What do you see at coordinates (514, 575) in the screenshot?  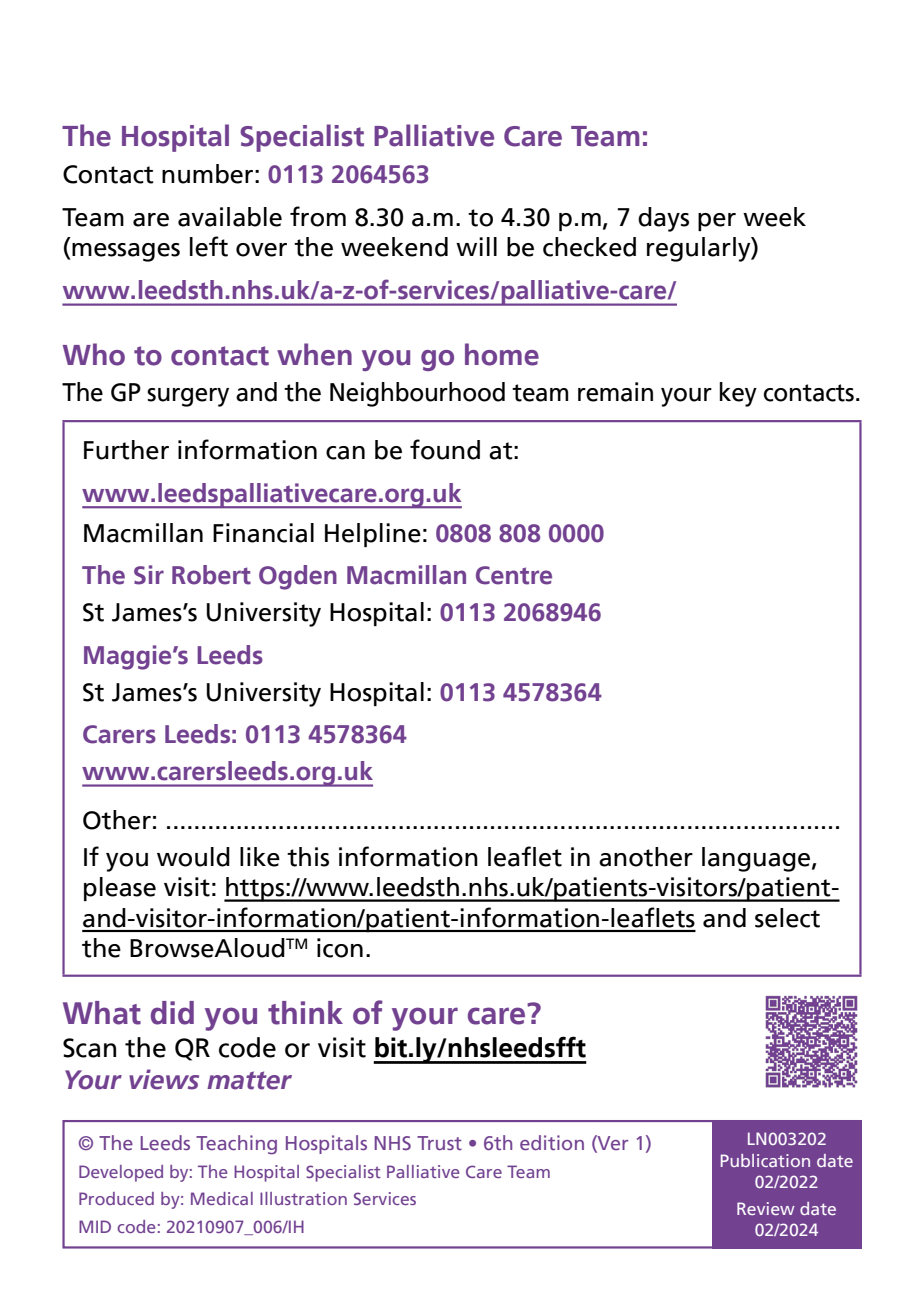 I see `Centre` at bounding box center [514, 575].
